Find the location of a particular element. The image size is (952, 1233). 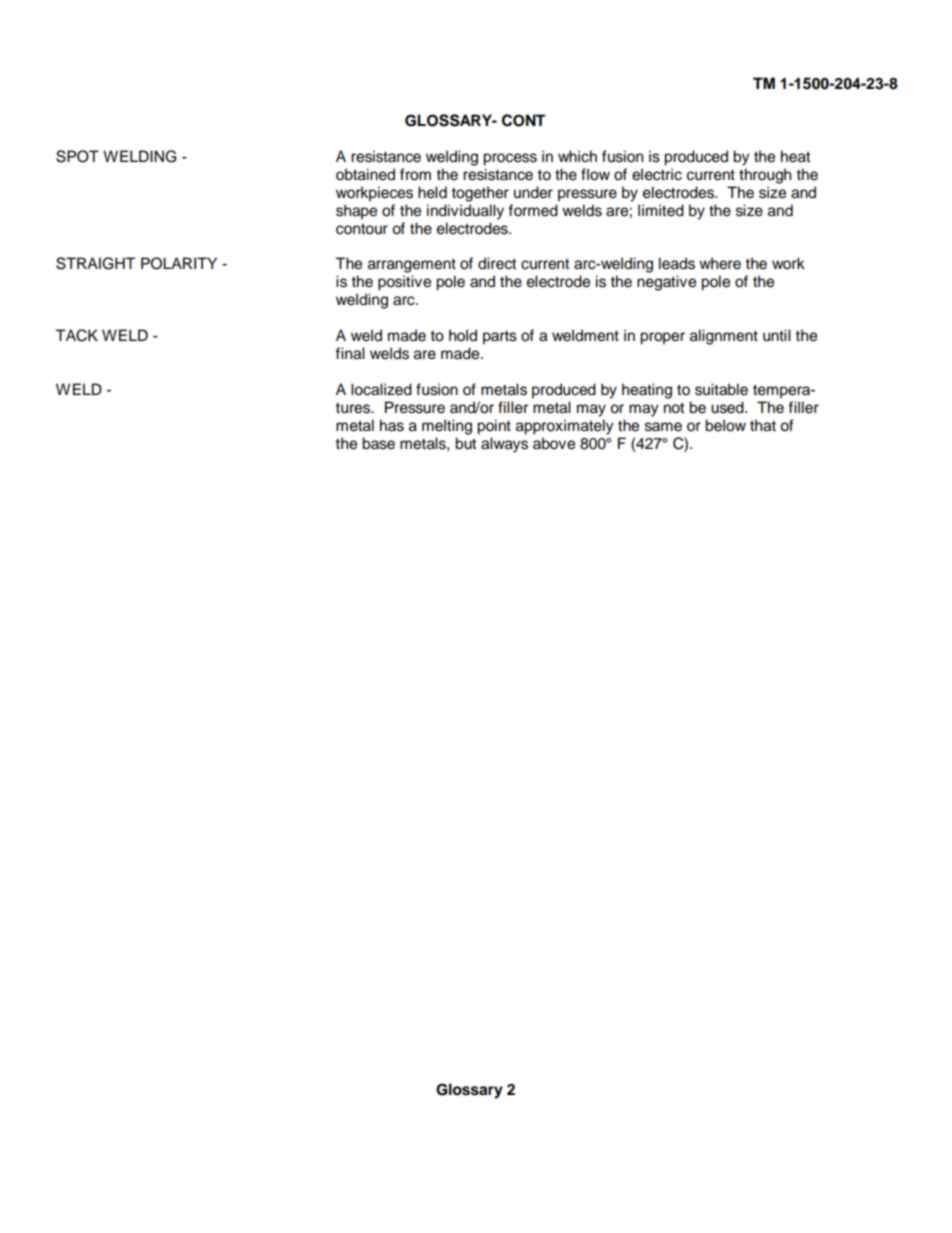

from is located at coordinates (415, 174).
